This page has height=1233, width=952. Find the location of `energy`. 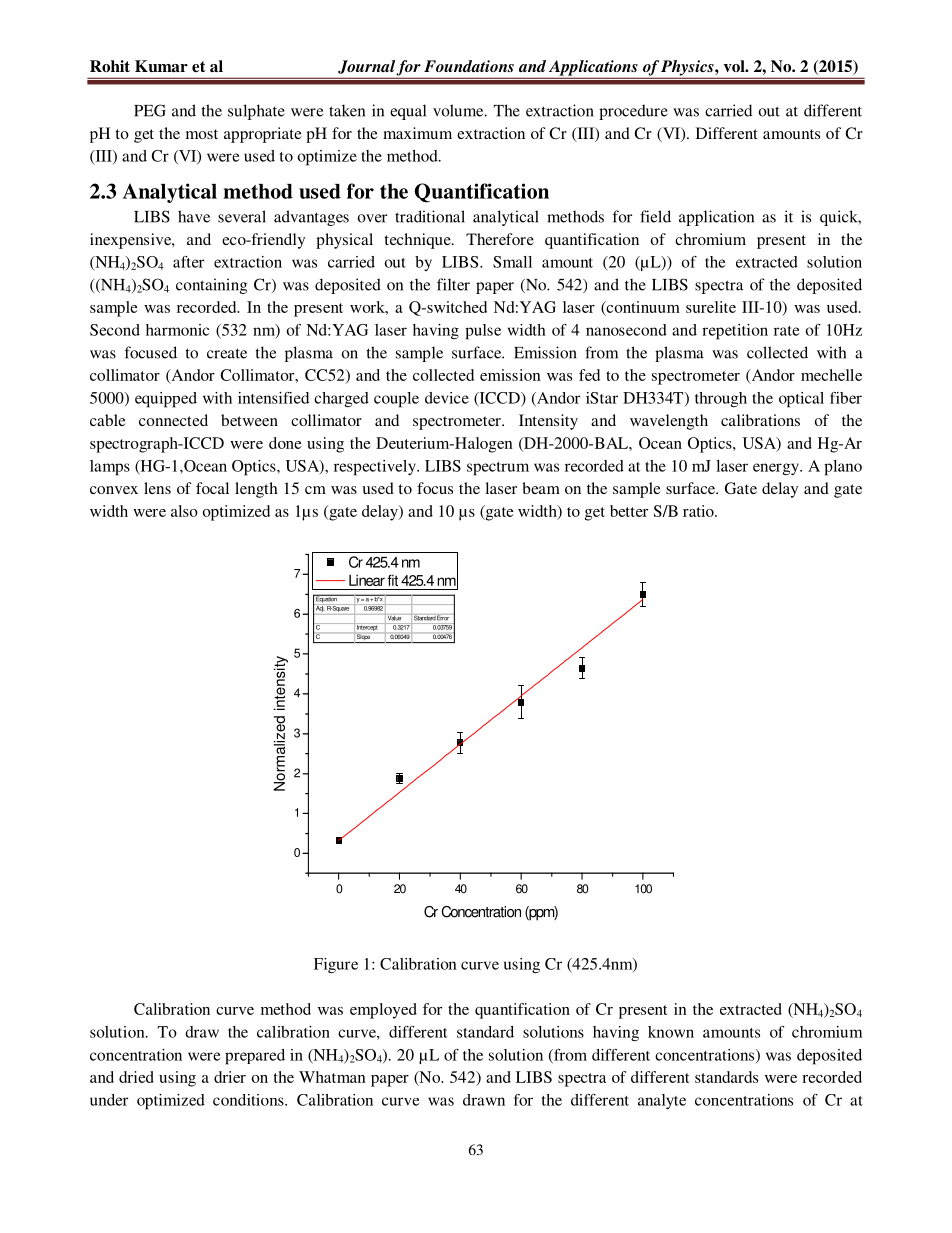

energy is located at coordinates (777, 469).
